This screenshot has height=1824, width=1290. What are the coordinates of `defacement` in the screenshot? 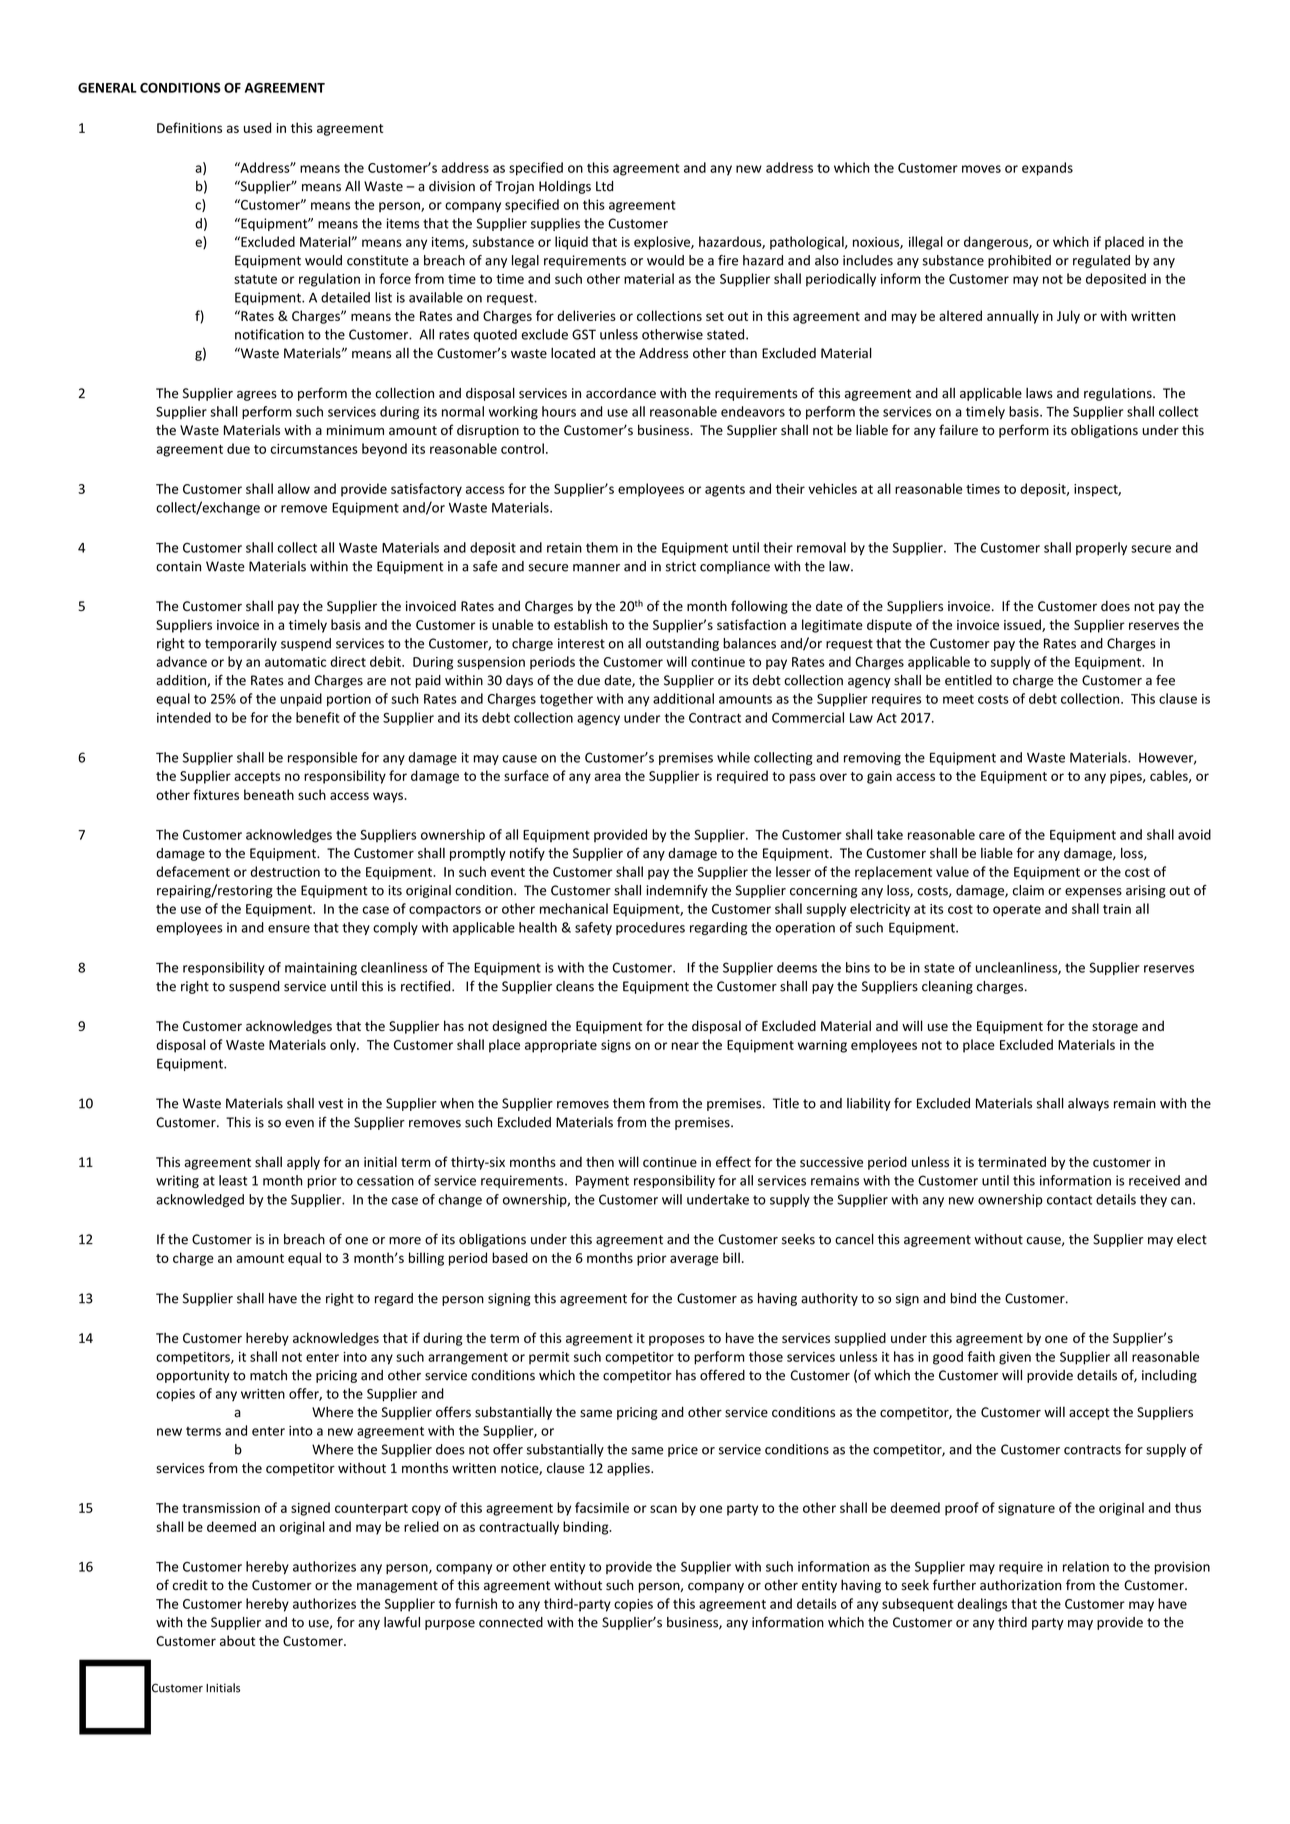 It's located at (193, 871).
